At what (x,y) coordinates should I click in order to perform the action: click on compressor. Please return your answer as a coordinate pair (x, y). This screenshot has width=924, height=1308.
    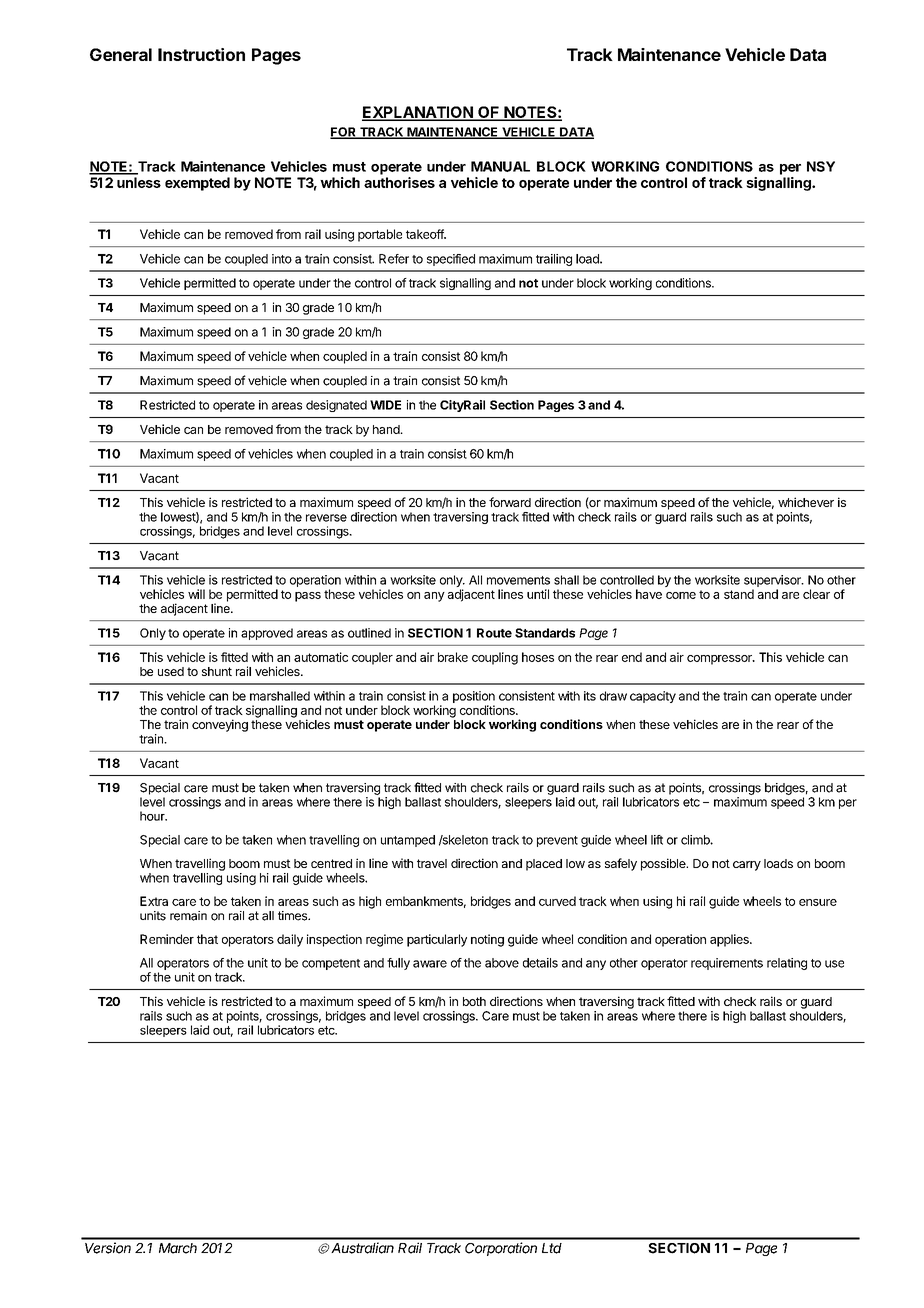
    Looking at the image, I should click on (720, 660).
